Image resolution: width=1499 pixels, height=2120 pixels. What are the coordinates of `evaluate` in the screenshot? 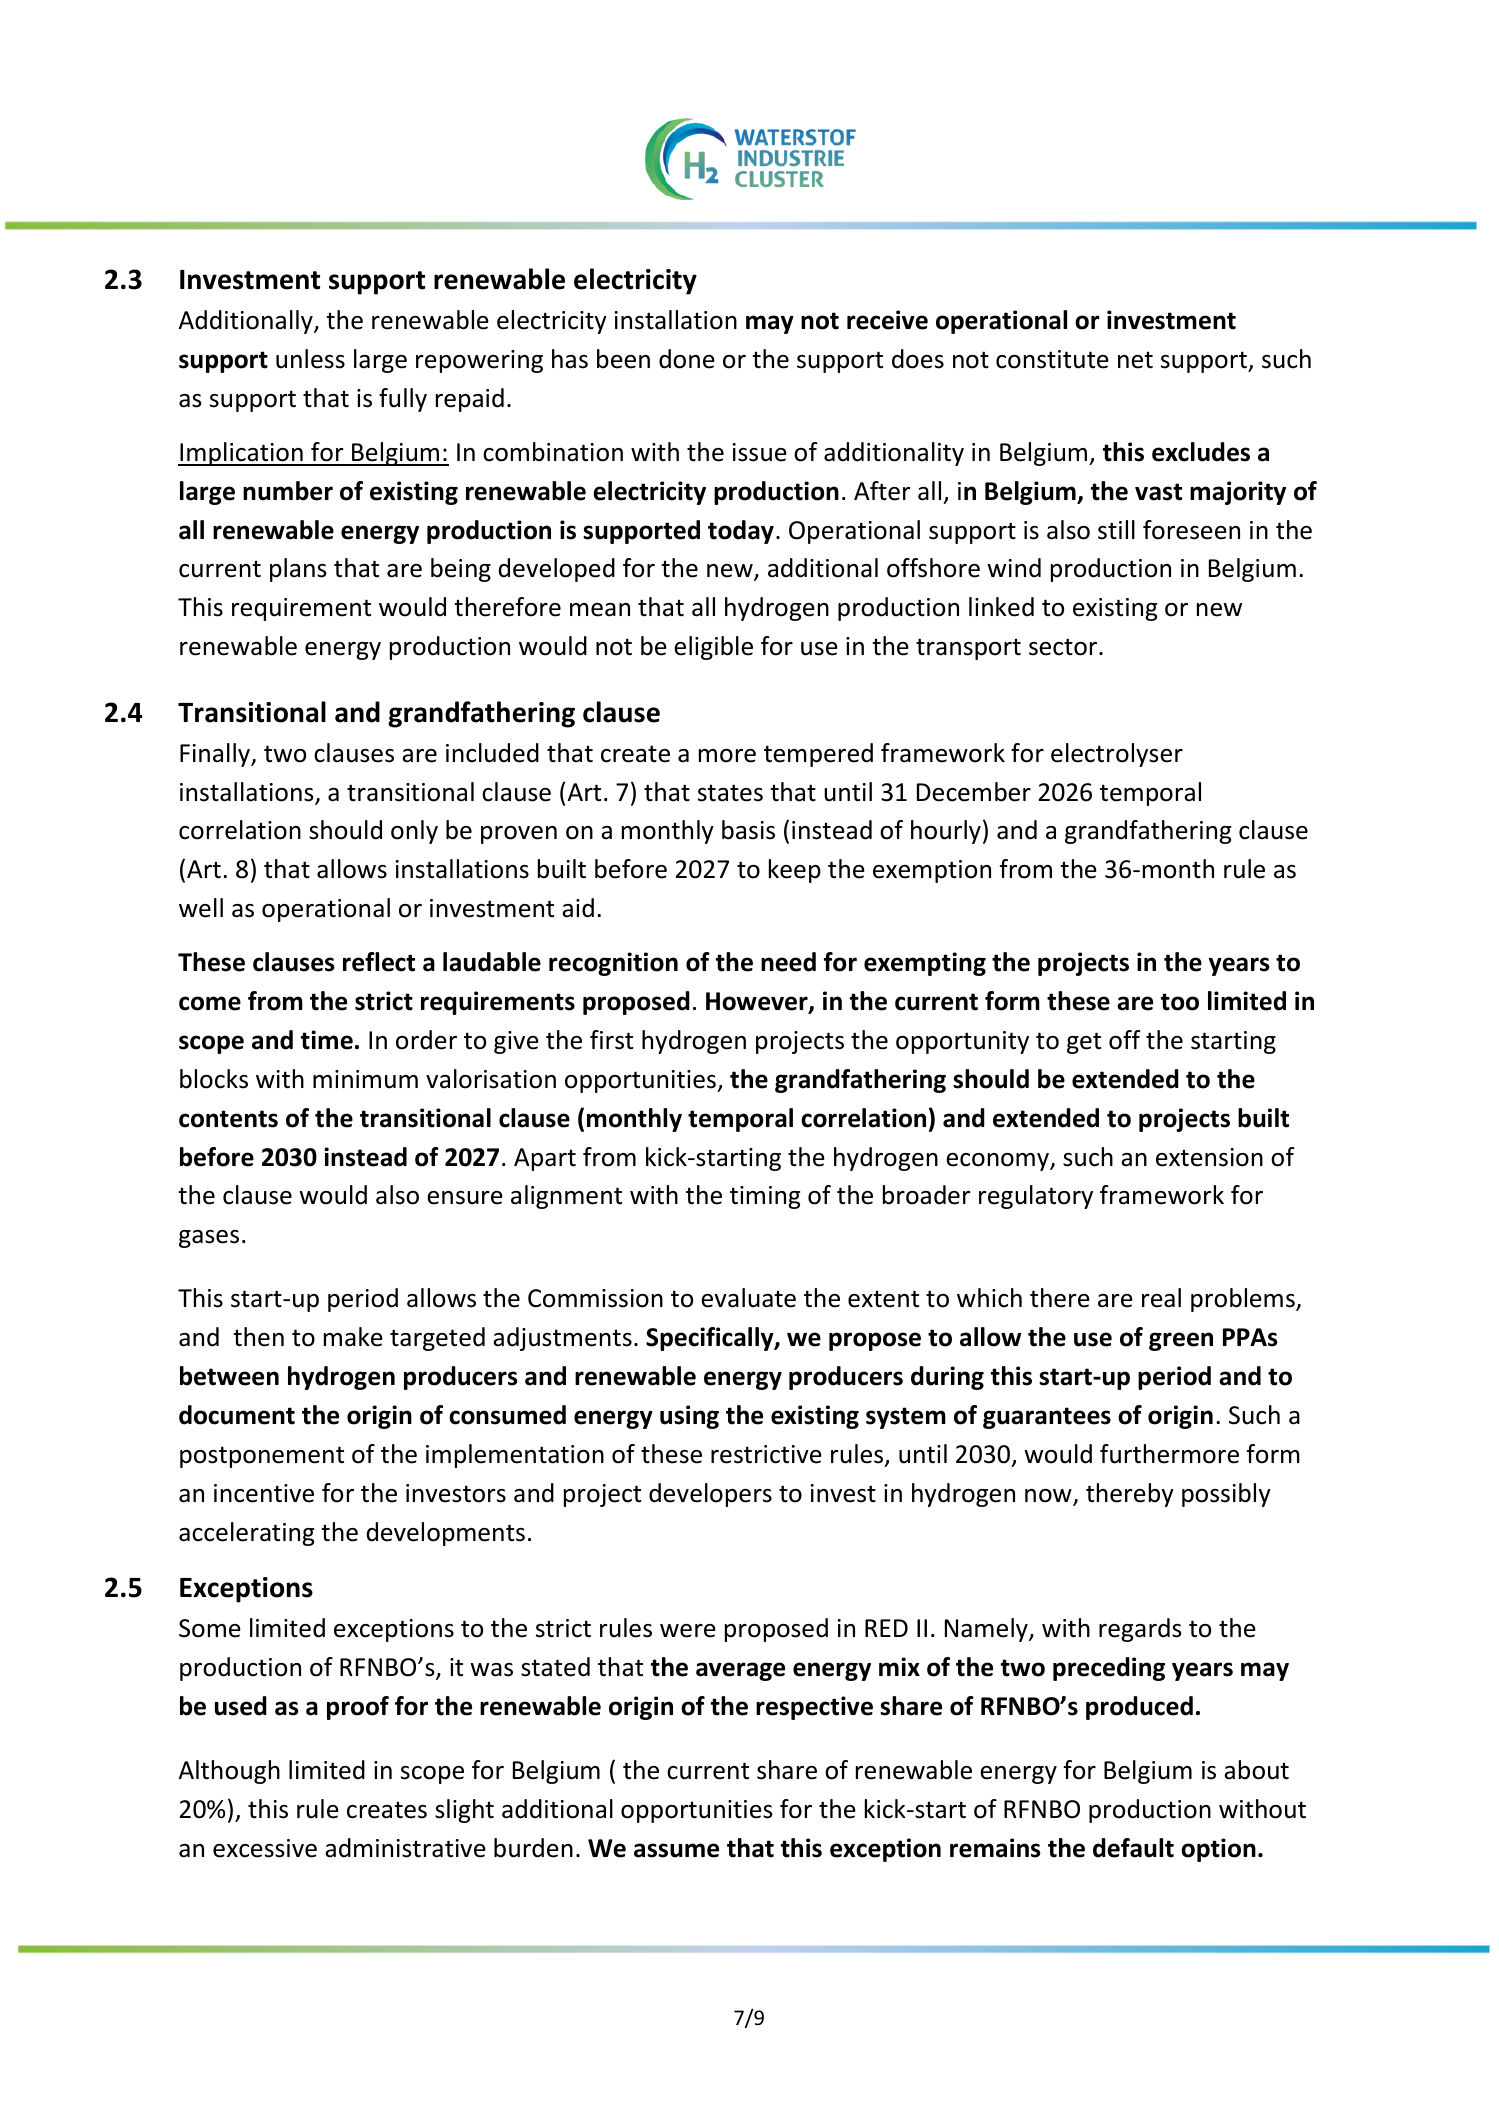 It's located at (748, 1298).
